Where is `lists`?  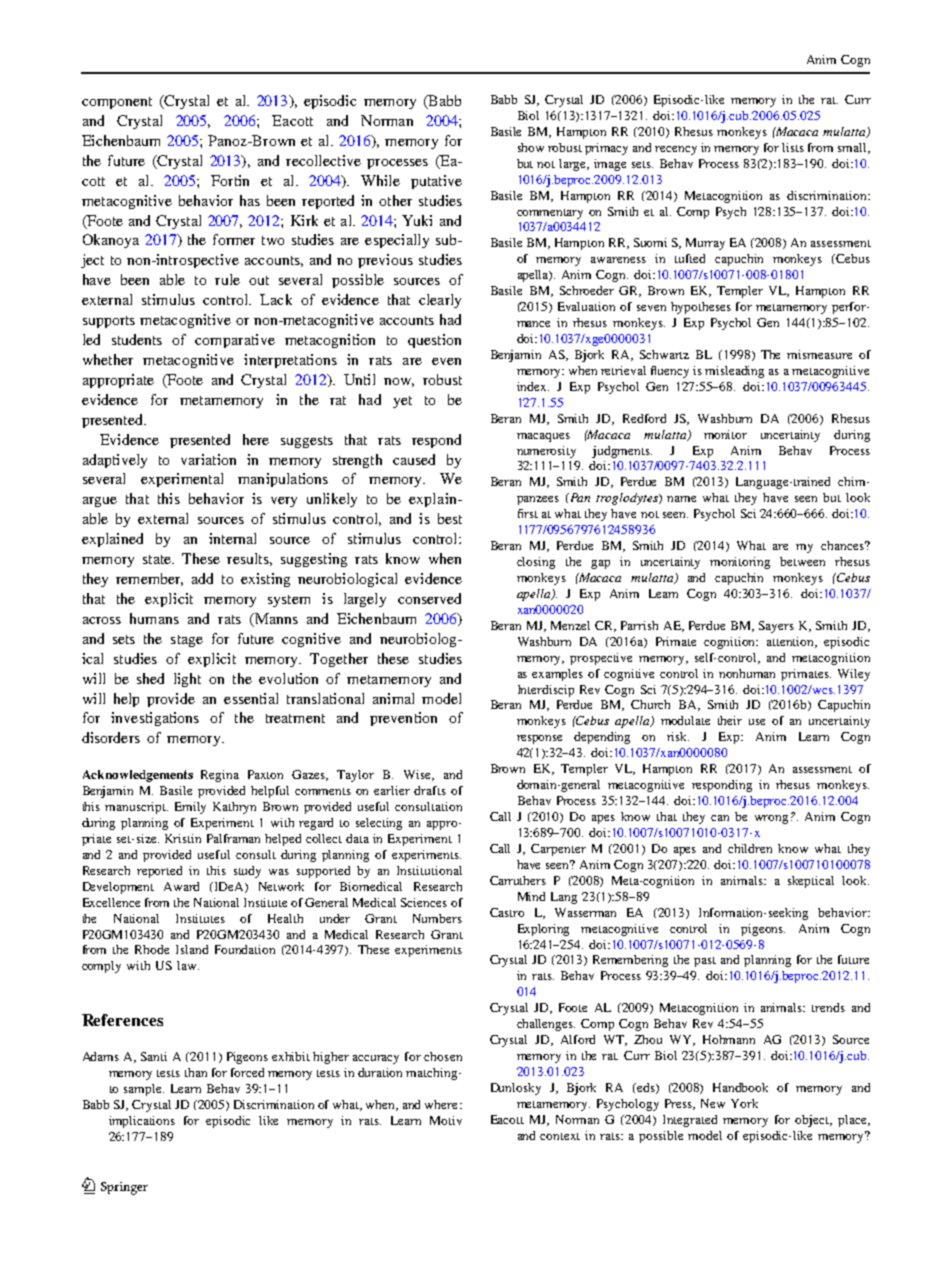
lists is located at coordinates (793, 147).
